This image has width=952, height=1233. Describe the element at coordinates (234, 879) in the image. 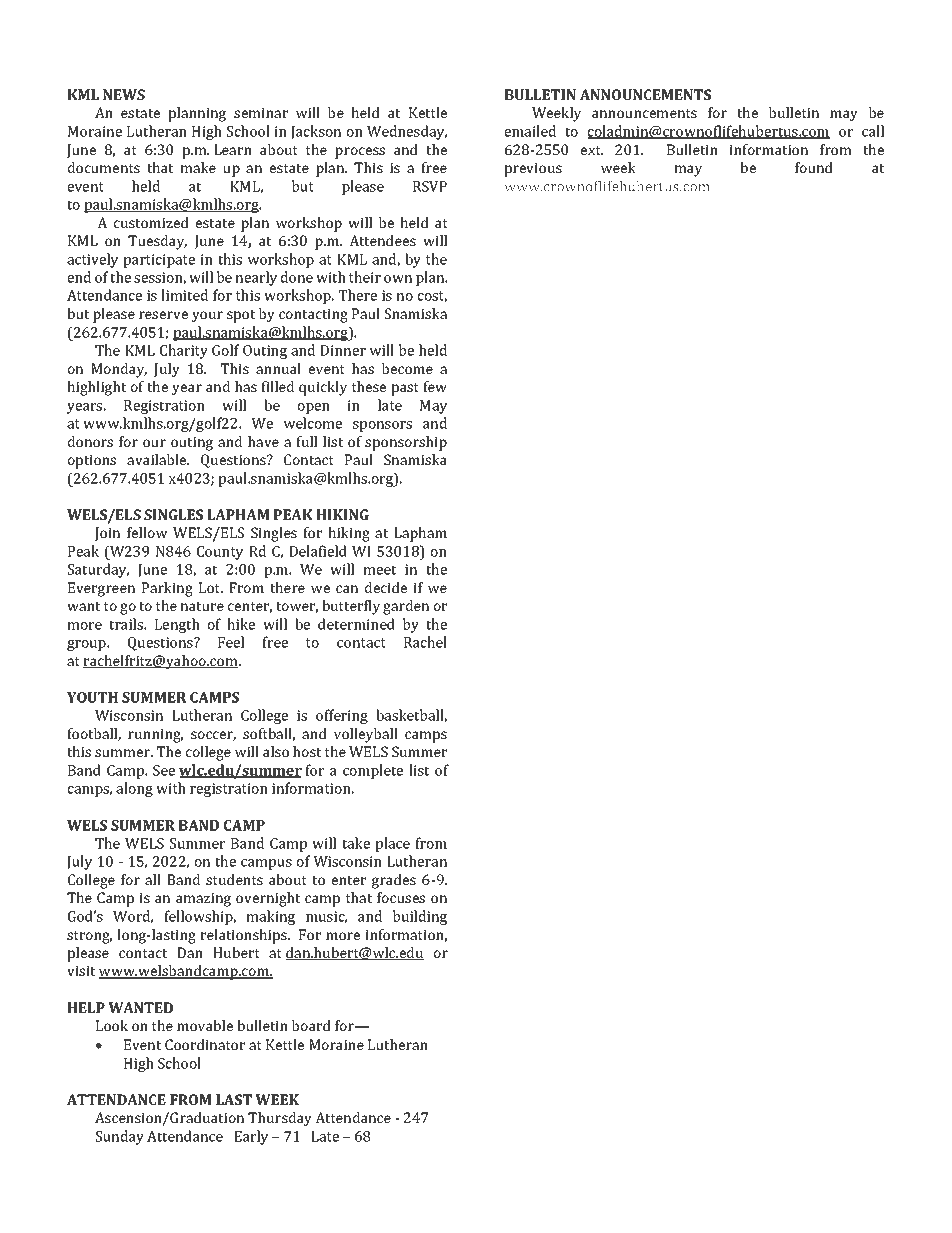

I see `students` at that location.
